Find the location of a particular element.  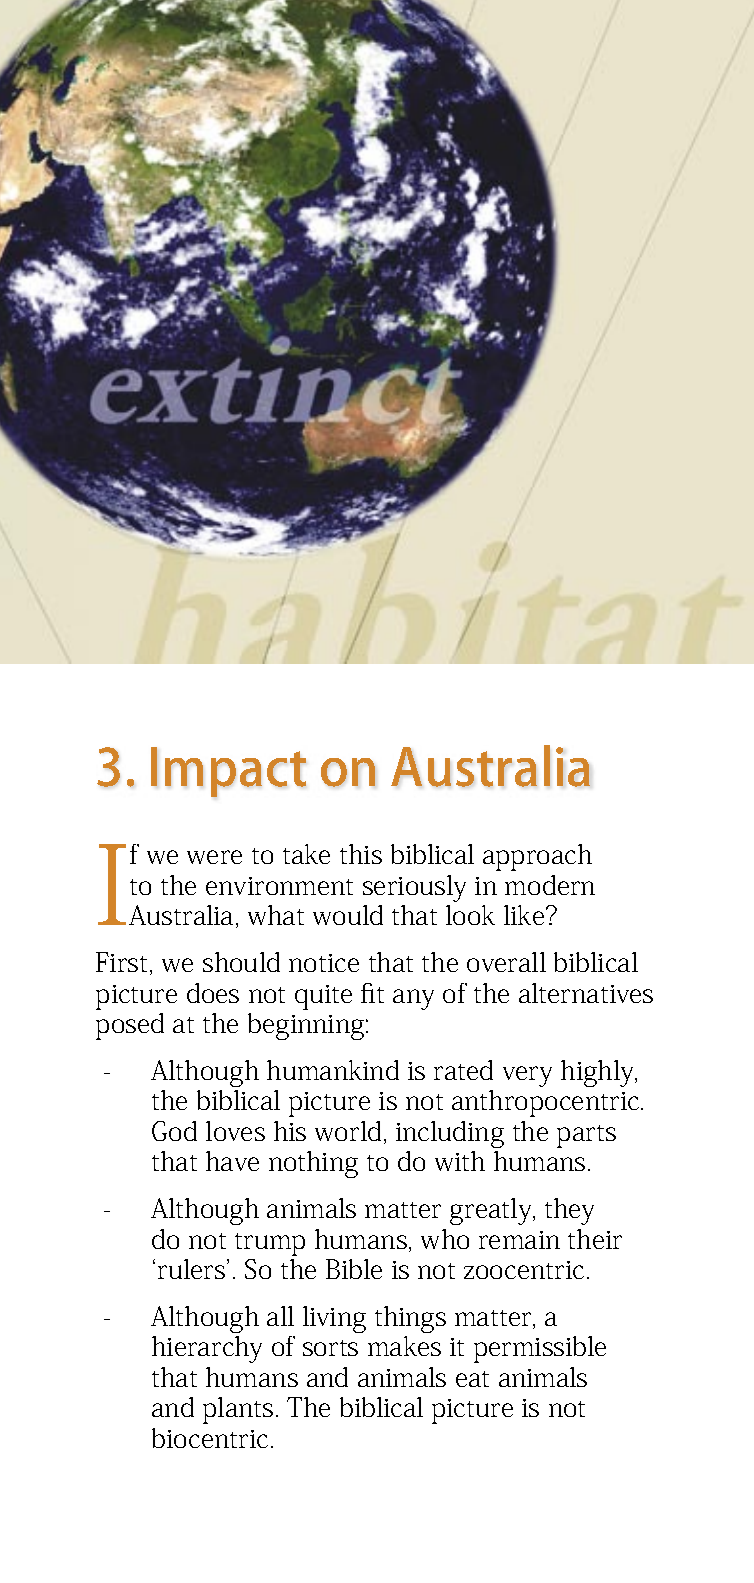

would is located at coordinates (348, 915).
